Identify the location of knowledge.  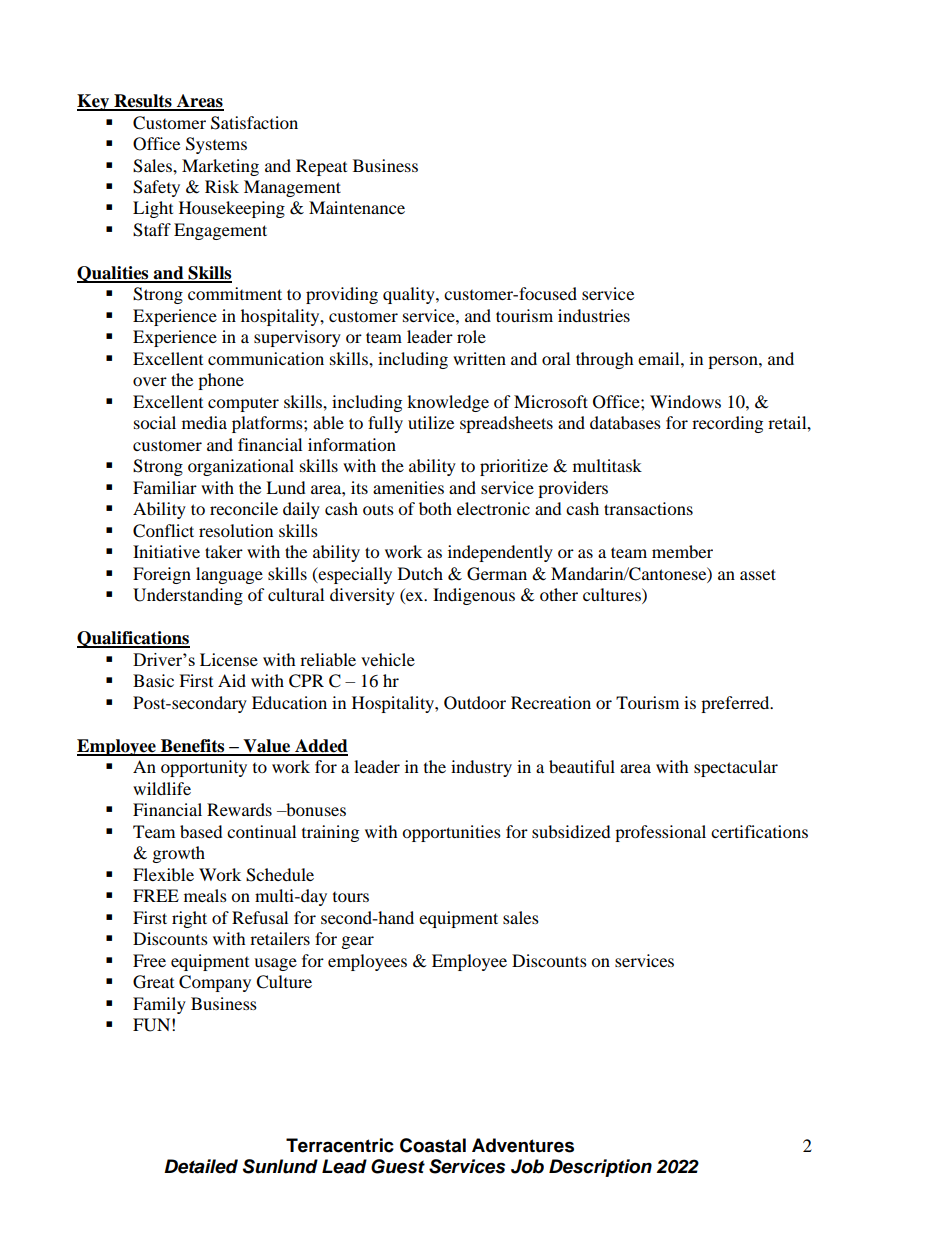
(448, 403).
